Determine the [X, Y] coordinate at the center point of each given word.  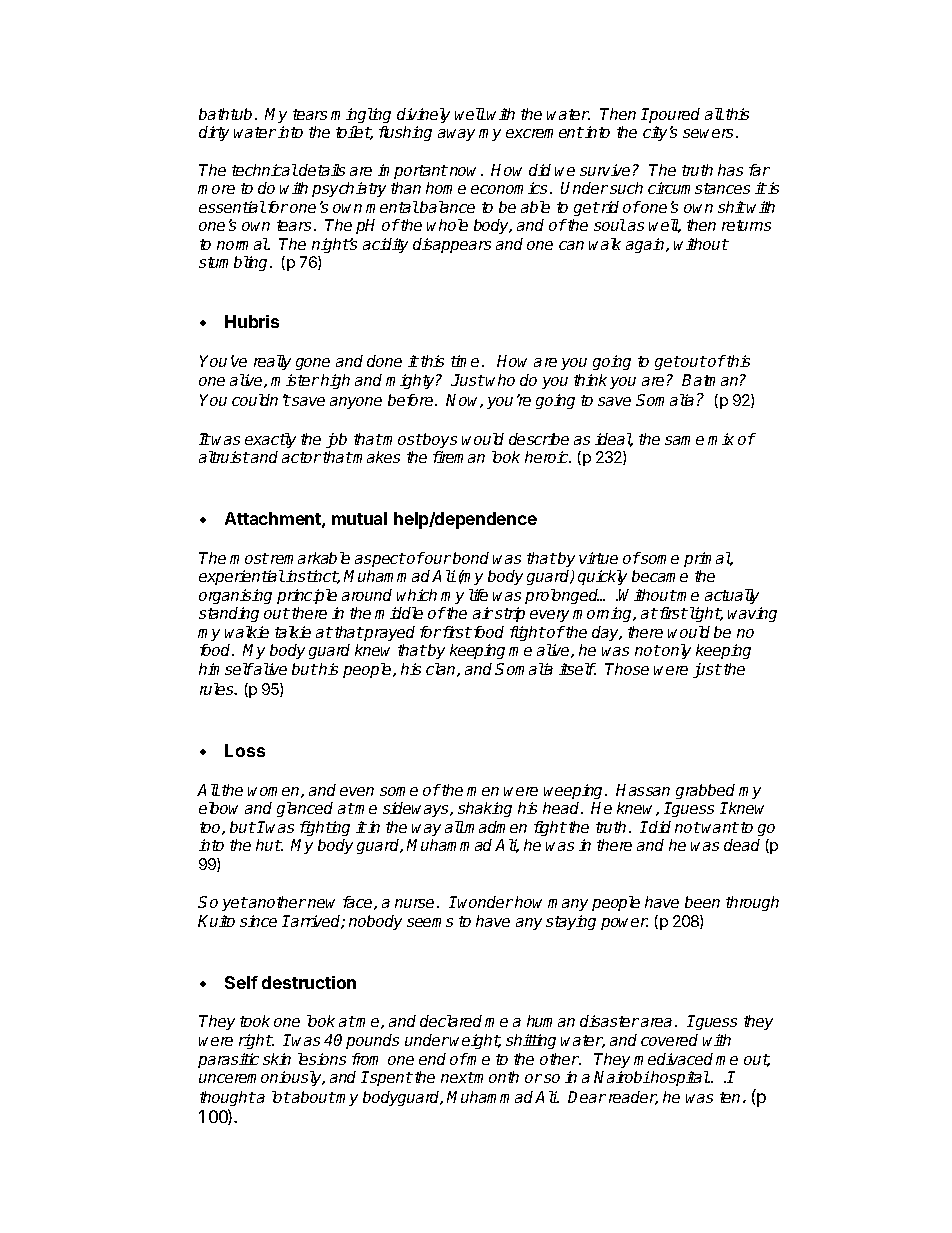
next [457, 1077]
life [478, 595]
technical [265, 170]
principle [307, 596]
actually [732, 596]
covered [669, 1040]
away [456, 135]
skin [277, 1059]
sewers [708, 133]
